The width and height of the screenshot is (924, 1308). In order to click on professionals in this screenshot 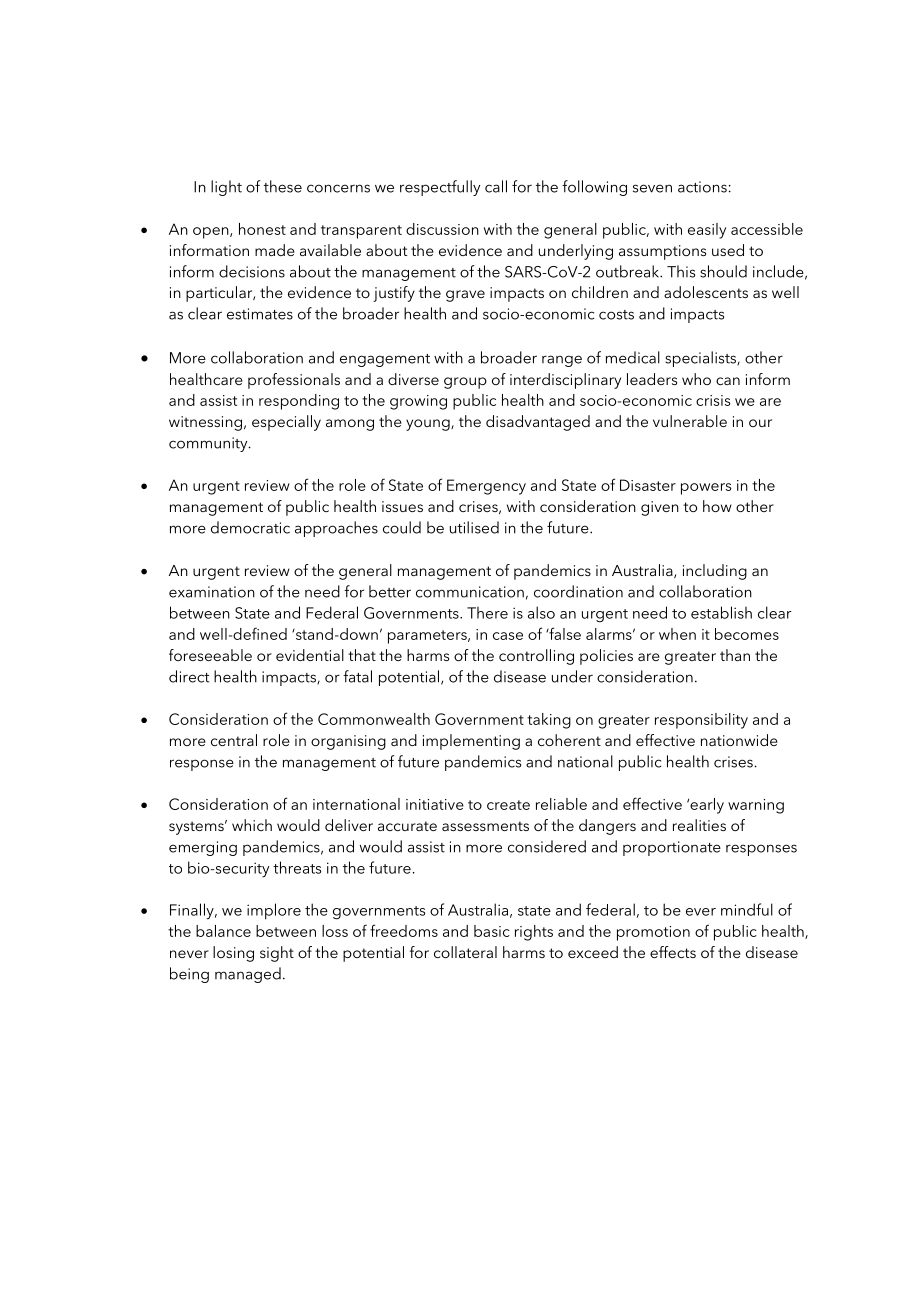, I will do `click(294, 381)`.
